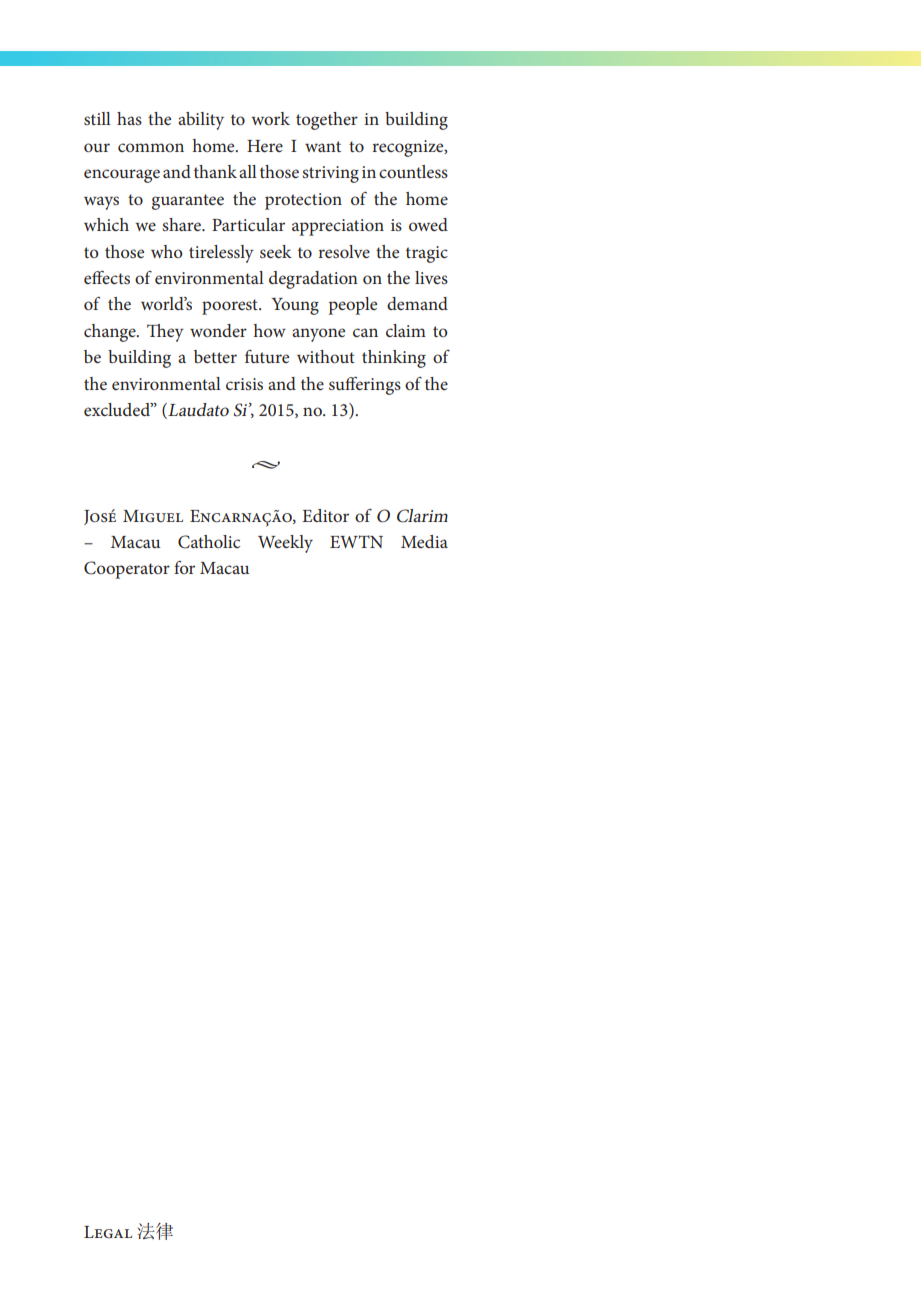 Image resolution: width=924 pixels, height=1308 pixels. I want to click on Editor, so click(325, 515).
